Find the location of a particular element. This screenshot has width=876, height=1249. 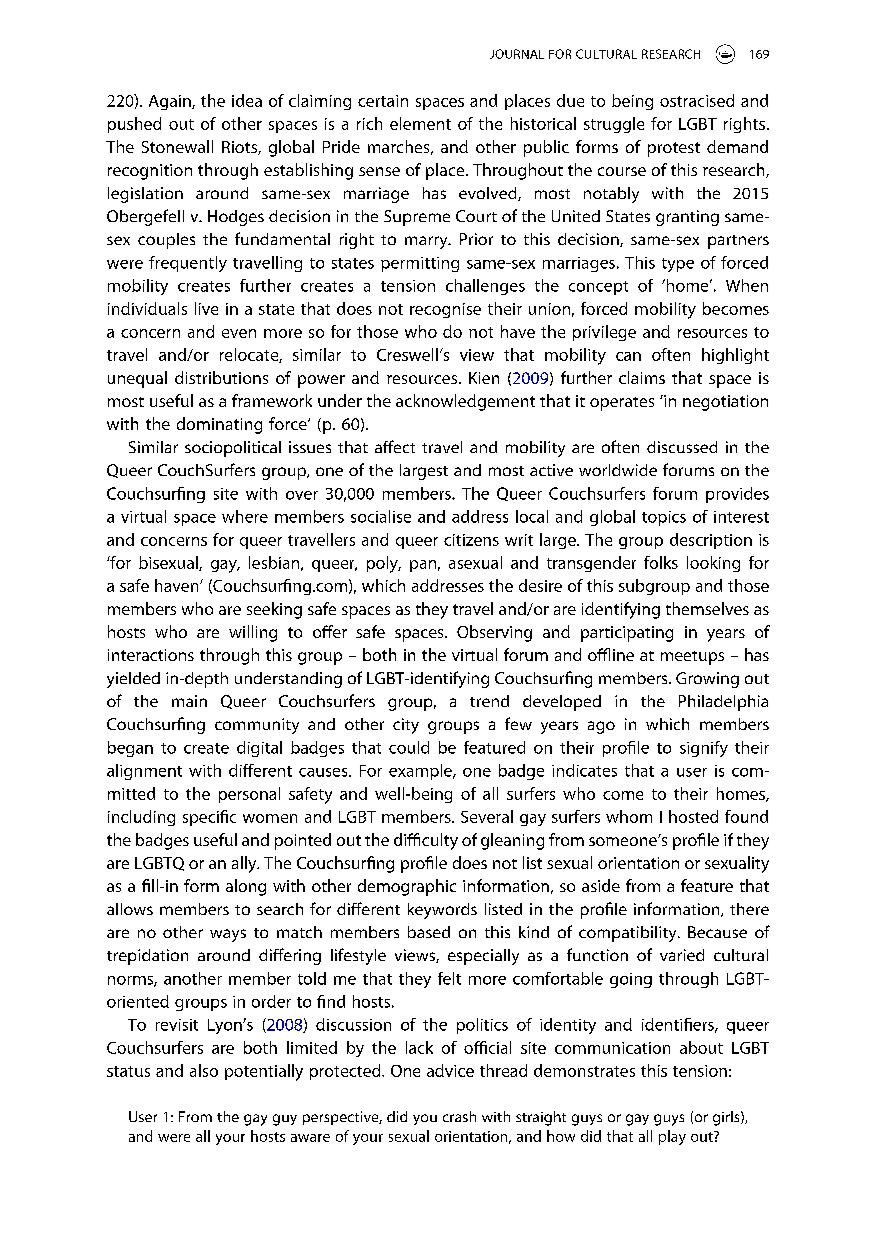

acknowledgement is located at coordinates (465, 402).
